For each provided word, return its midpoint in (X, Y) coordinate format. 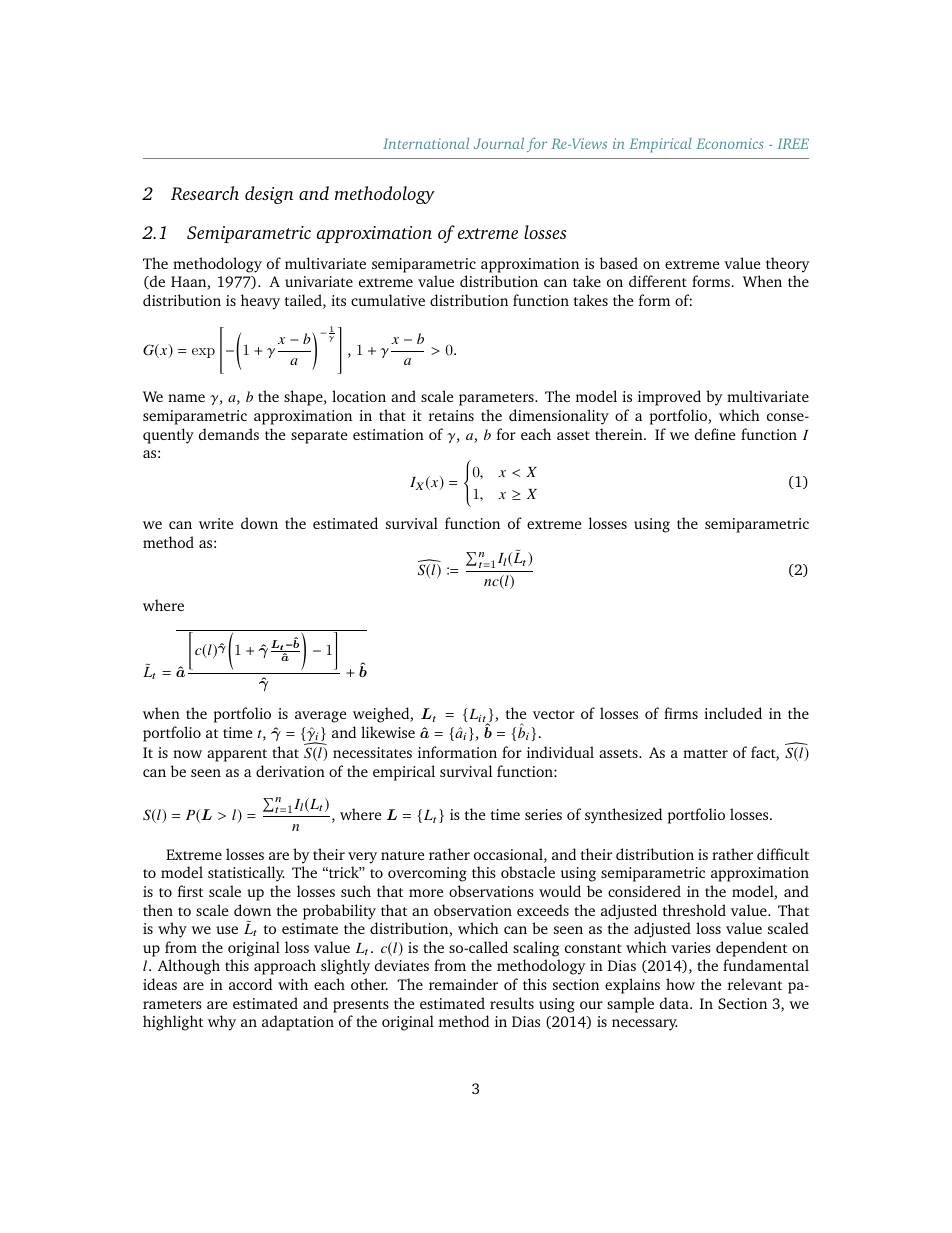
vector (554, 714)
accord (250, 984)
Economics (730, 143)
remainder (463, 984)
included (733, 713)
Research (205, 193)
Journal (499, 143)
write (216, 523)
